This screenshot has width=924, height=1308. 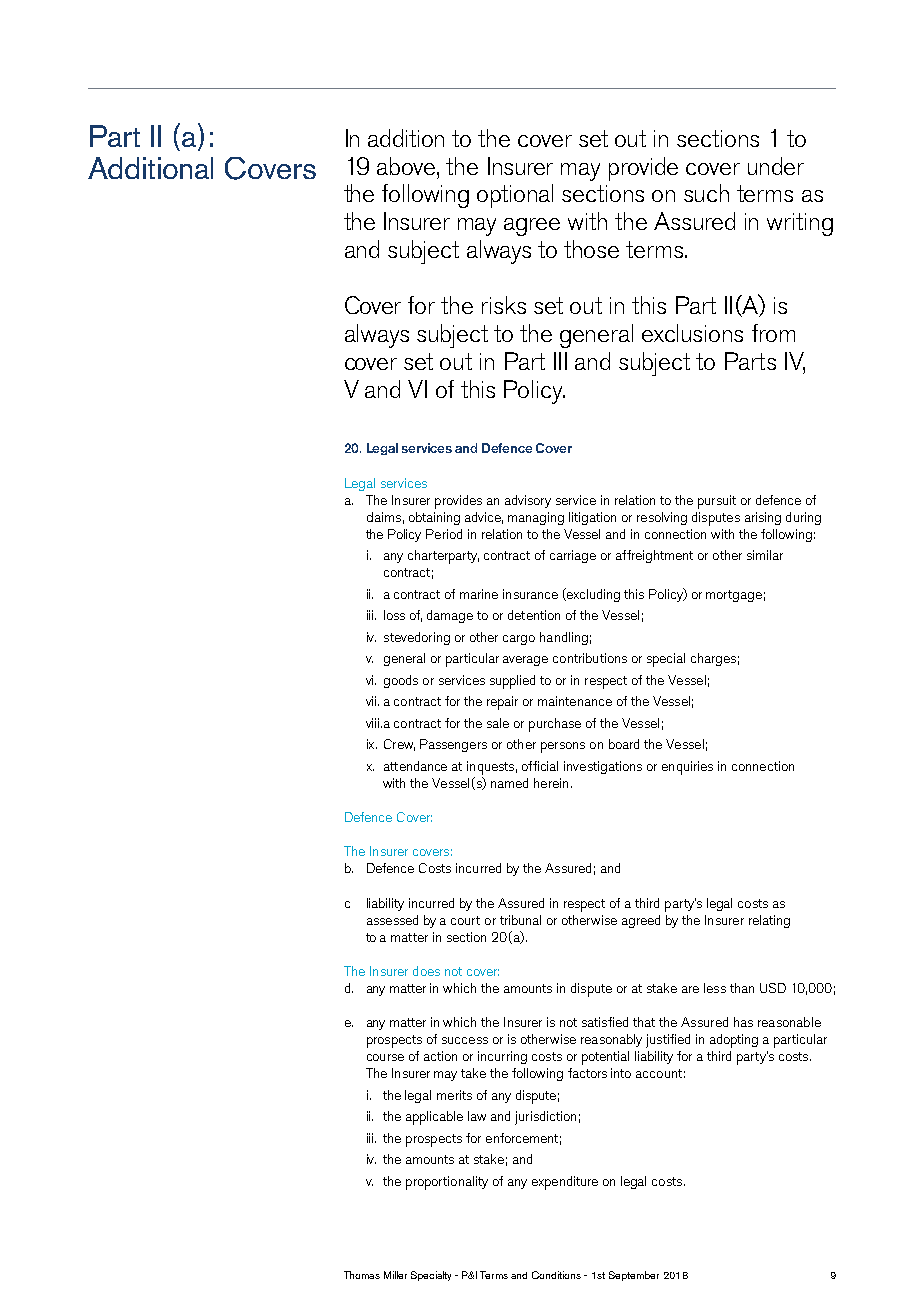 I want to click on Conditions, so click(x=556, y=1275).
